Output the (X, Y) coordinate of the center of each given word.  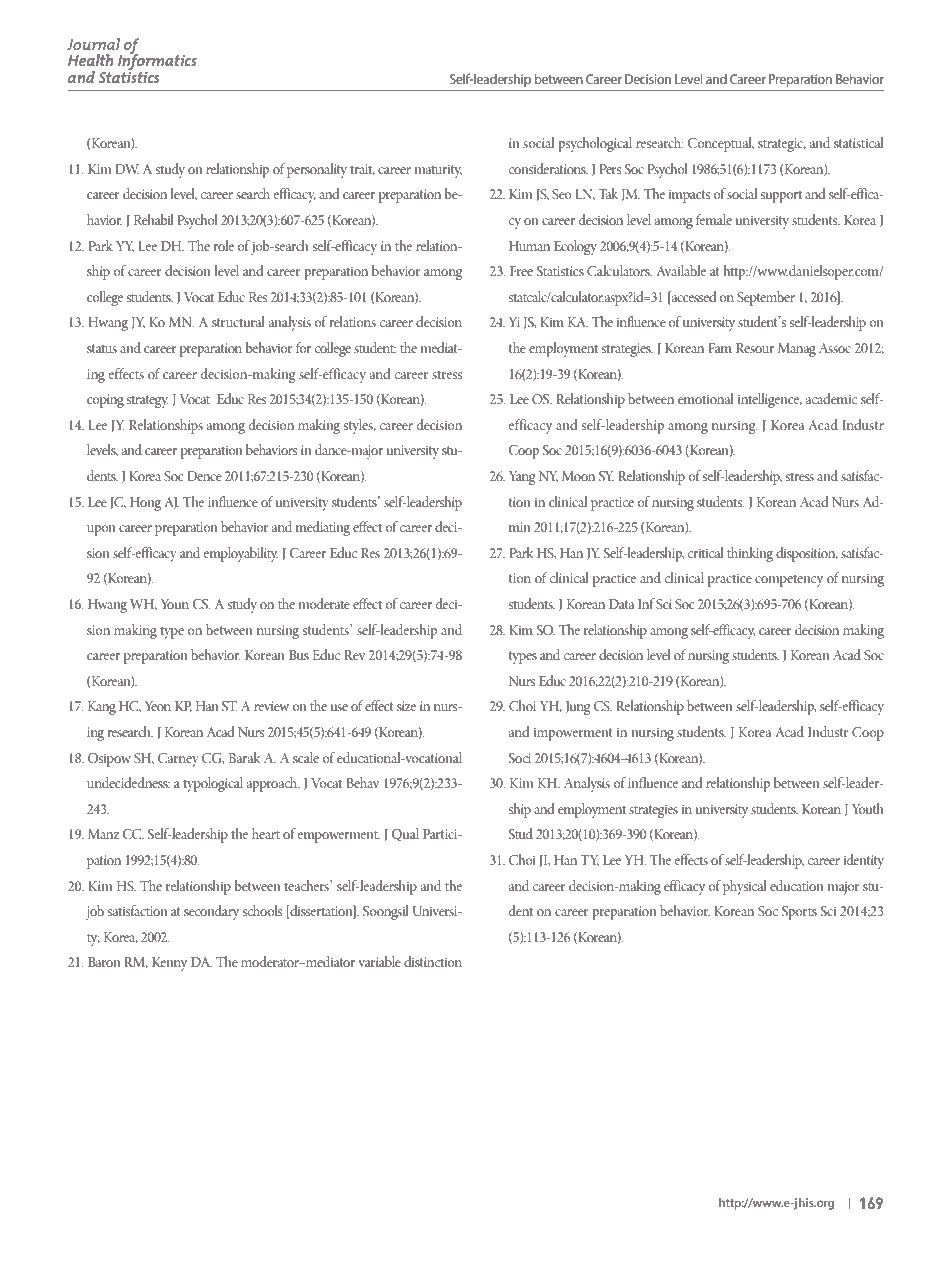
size (406, 706)
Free (521, 271)
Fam (720, 348)
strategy (147, 401)
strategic (782, 145)
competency (789, 581)
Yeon (158, 706)
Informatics (157, 62)
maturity (438, 171)
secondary (211, 912)
